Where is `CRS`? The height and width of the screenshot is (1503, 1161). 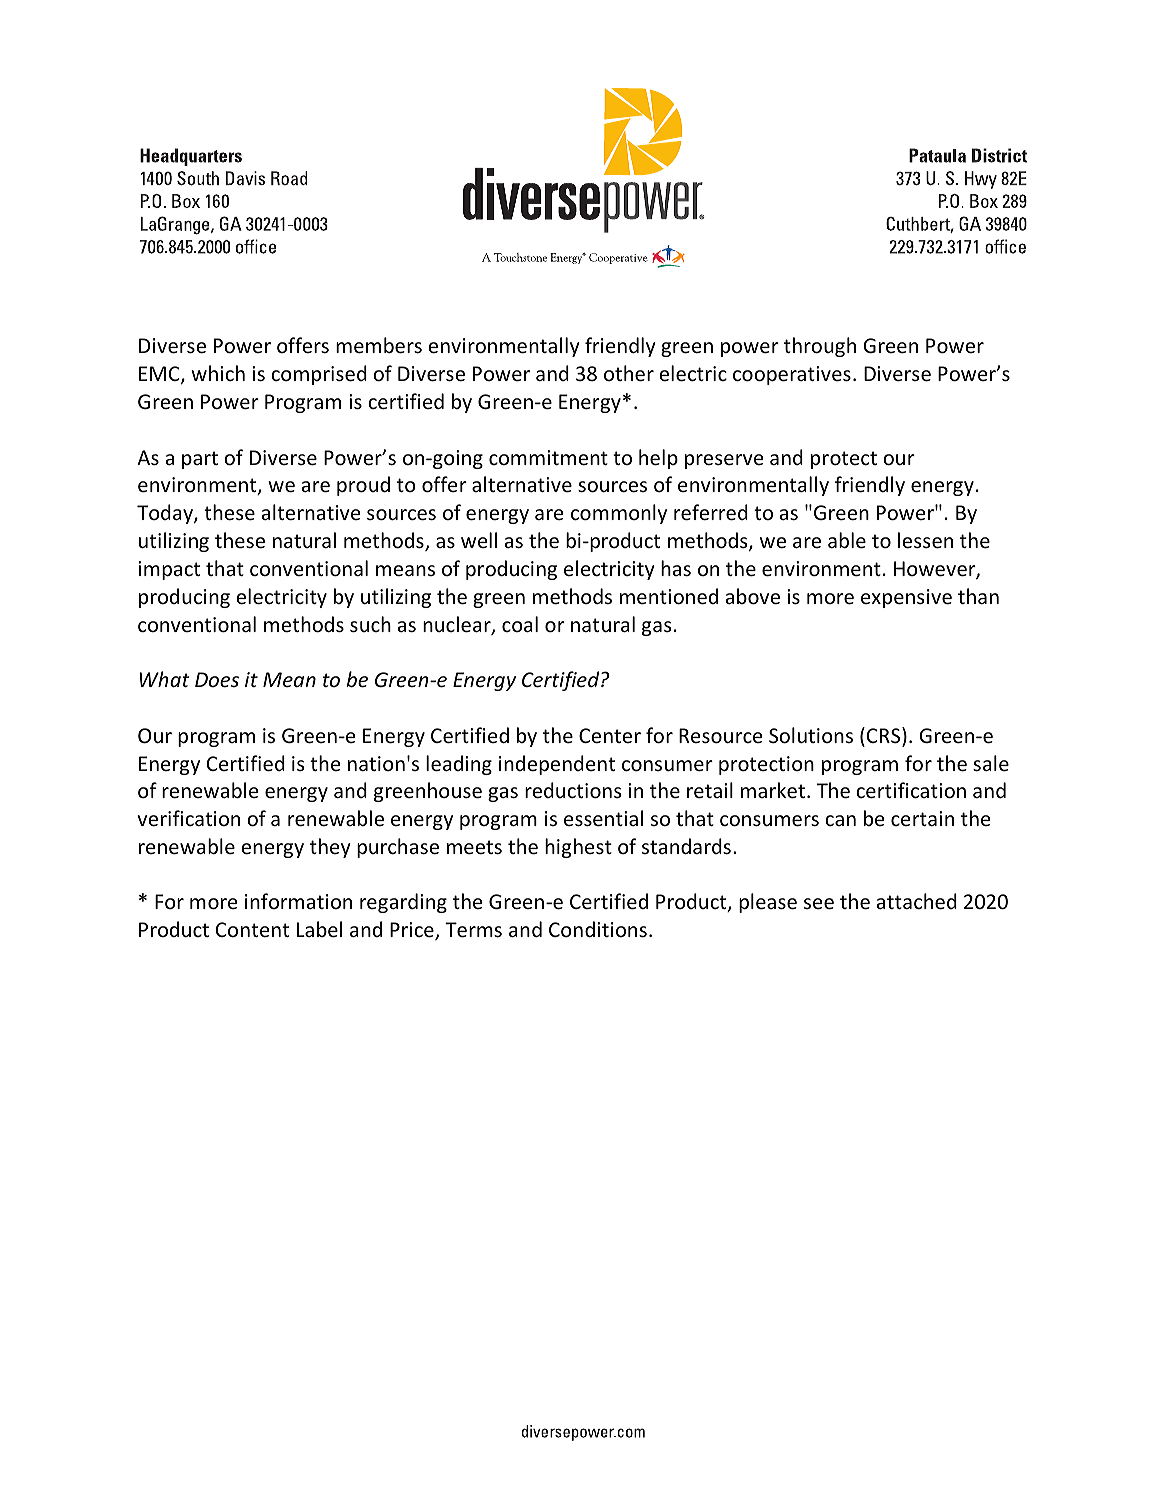 CRS is located at coordinates (885, 736).
